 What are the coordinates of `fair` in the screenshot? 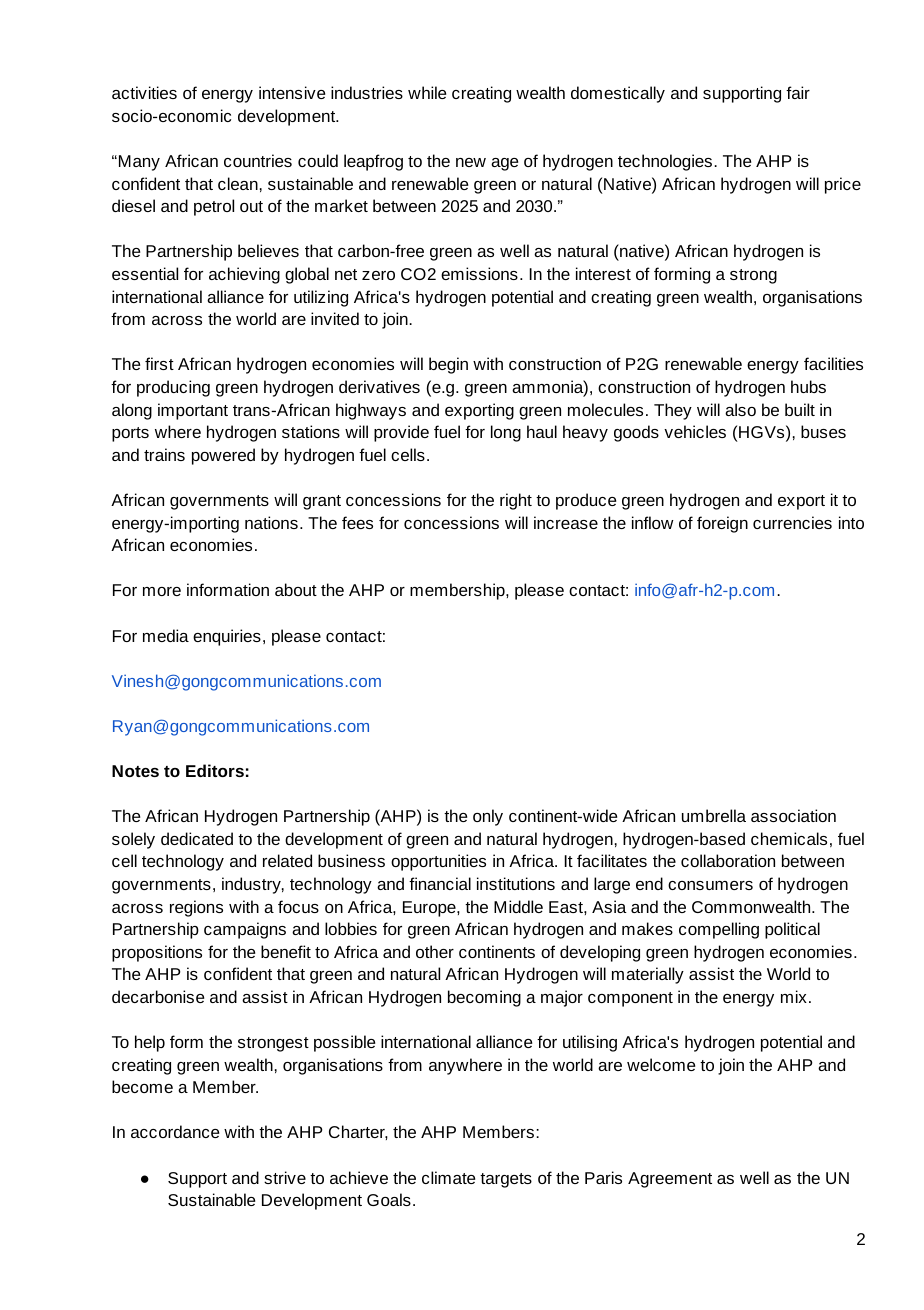 It's located at (798, 92).
